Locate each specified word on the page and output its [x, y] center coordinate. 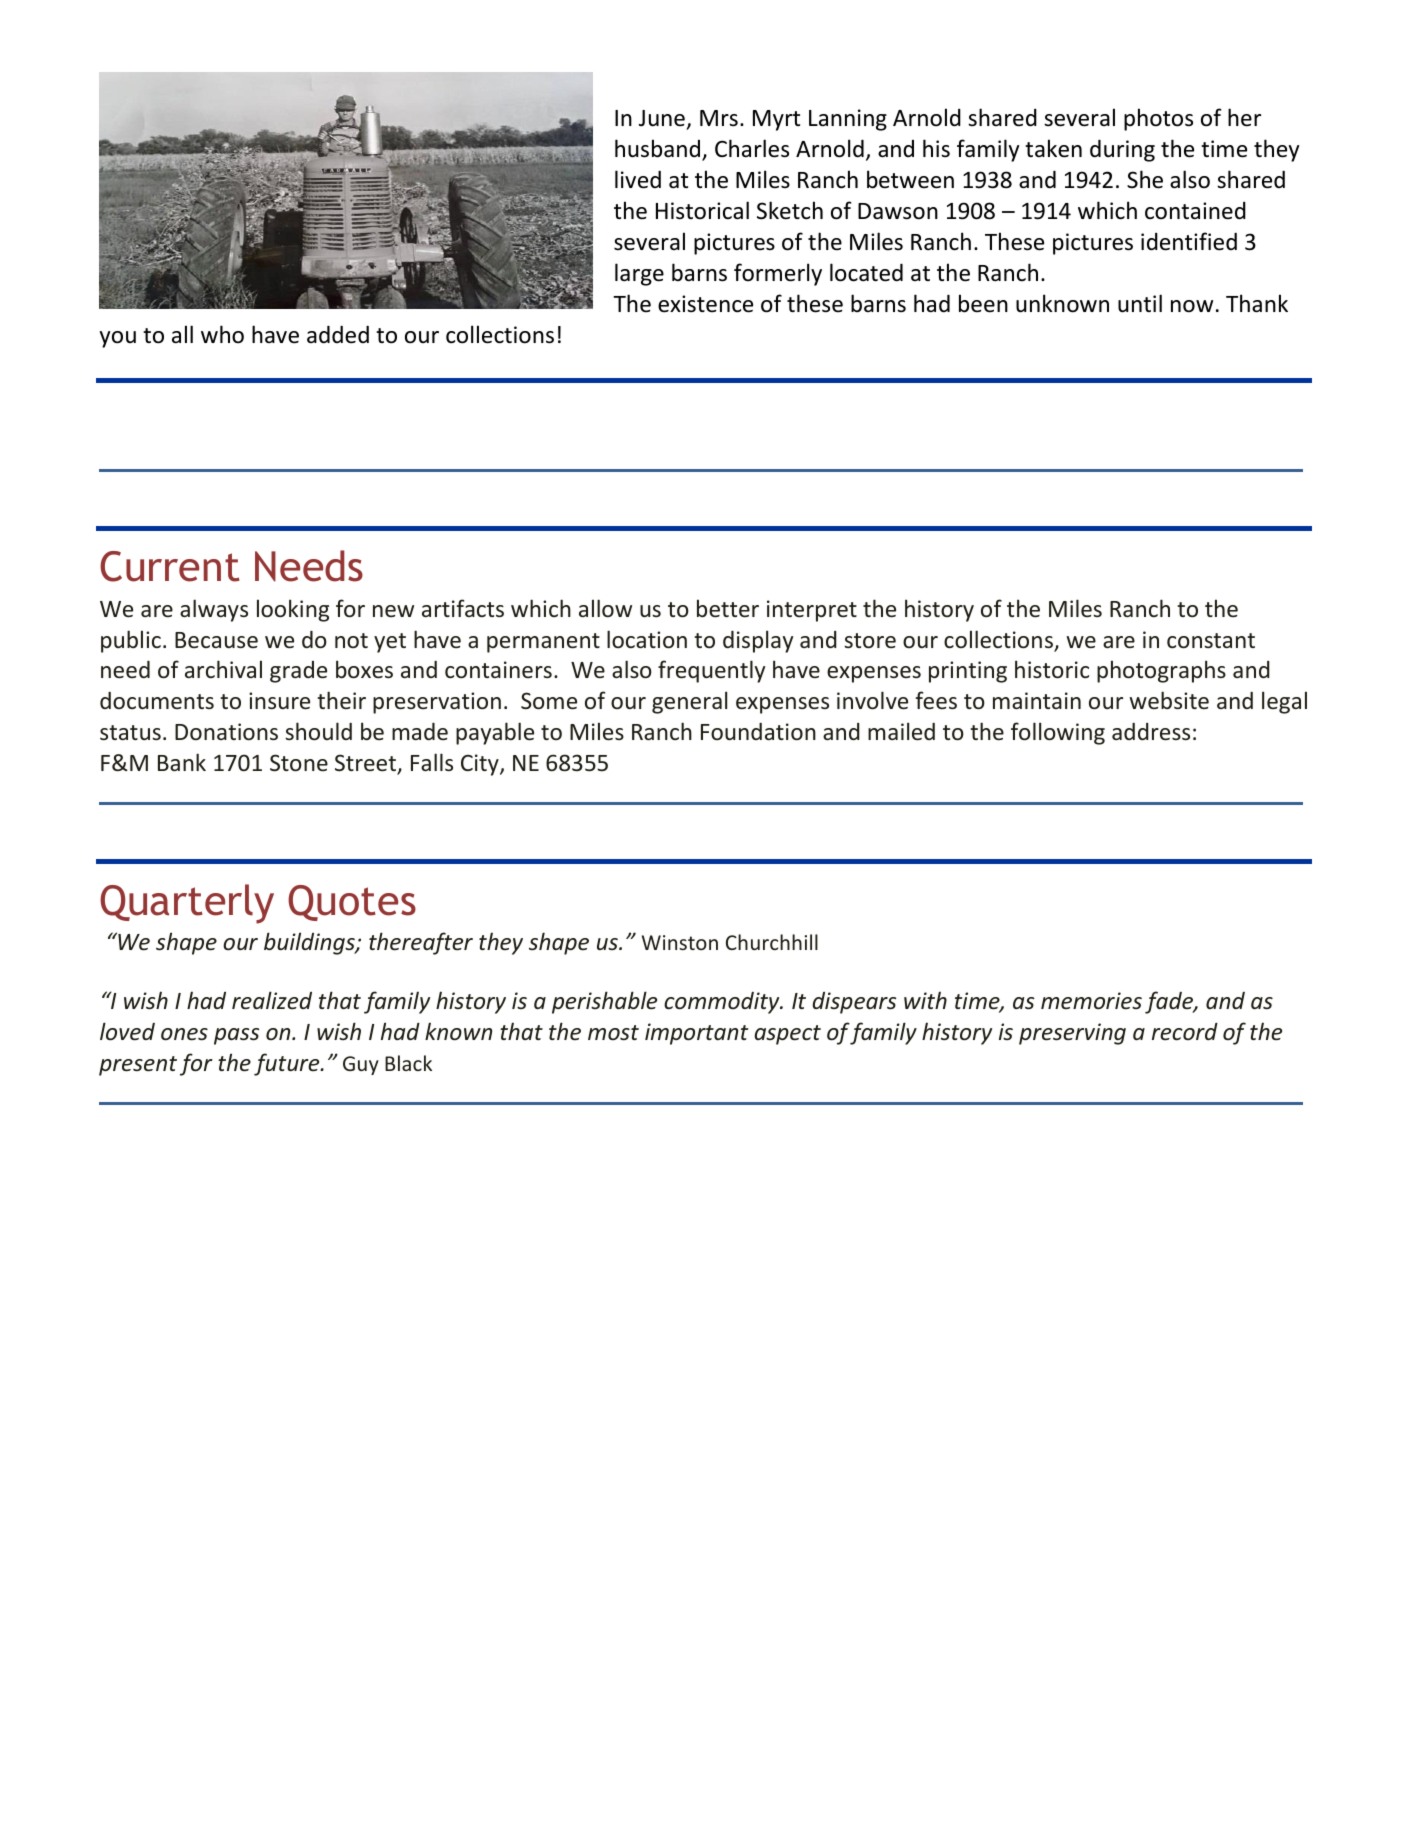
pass [236, 1036]
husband [659, 150]
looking [293, 610]
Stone [299, 763]
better [728, 608]
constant [1211, 641]
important [696, 1034]
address [1151, 732]
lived [638, 179]
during [1122, 150]
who [222, 334]
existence [705, 304]
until [1140, 303]
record [1185, 1032]
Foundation [758, 731]
